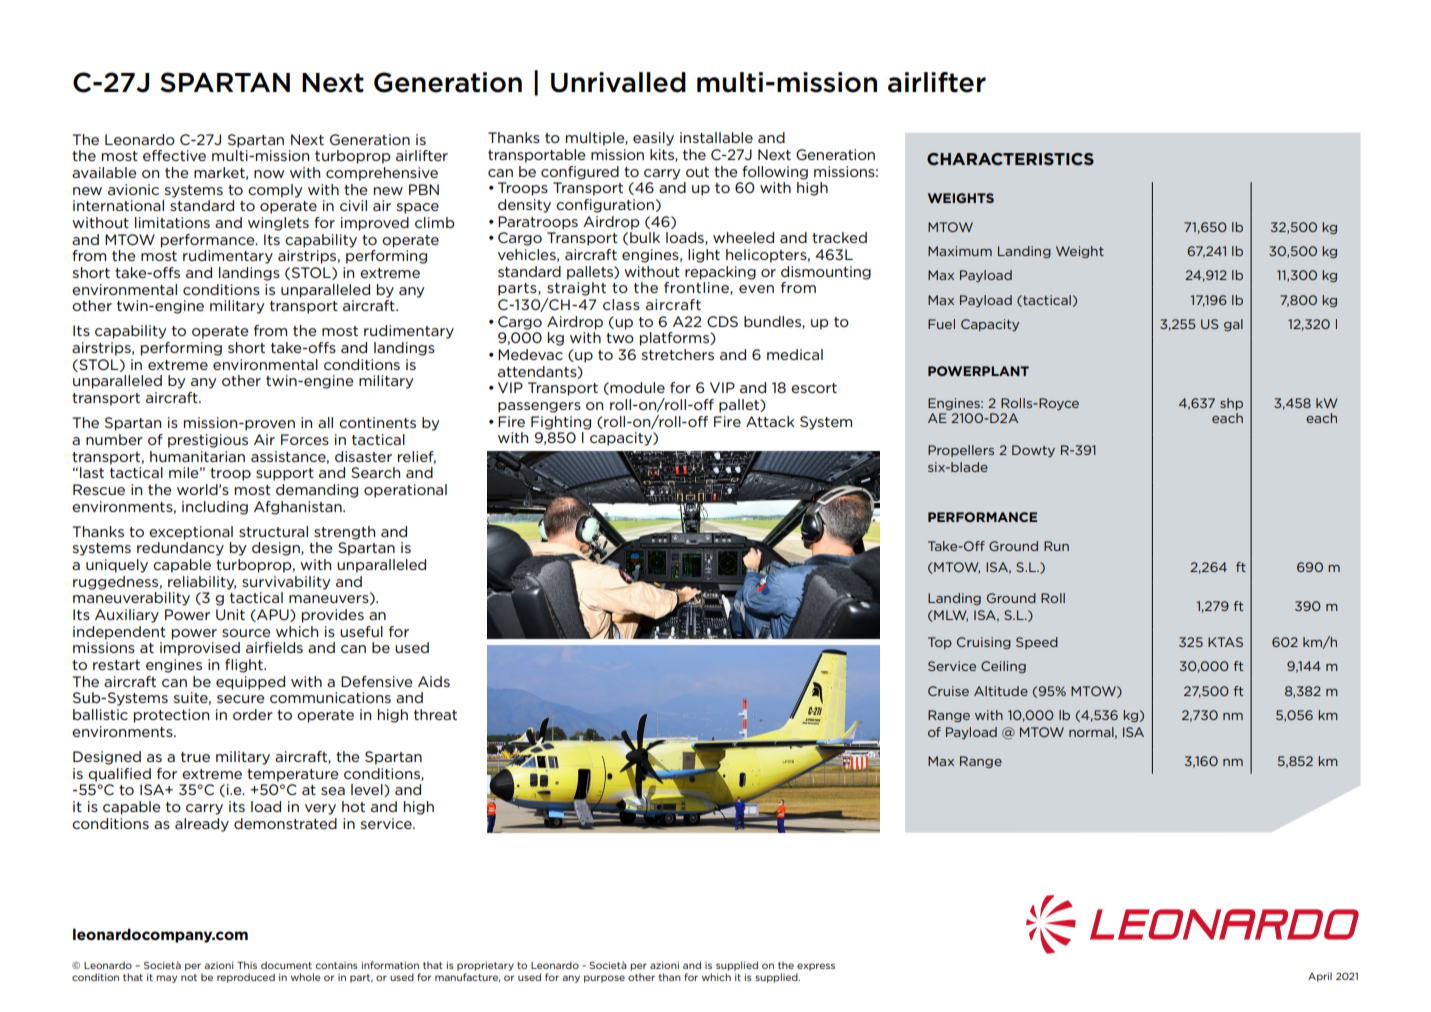  What do you see at coordinates (1010, 159) in the document?
I see `CHARACTERISTICS` at bounding box center [1010, 159].
